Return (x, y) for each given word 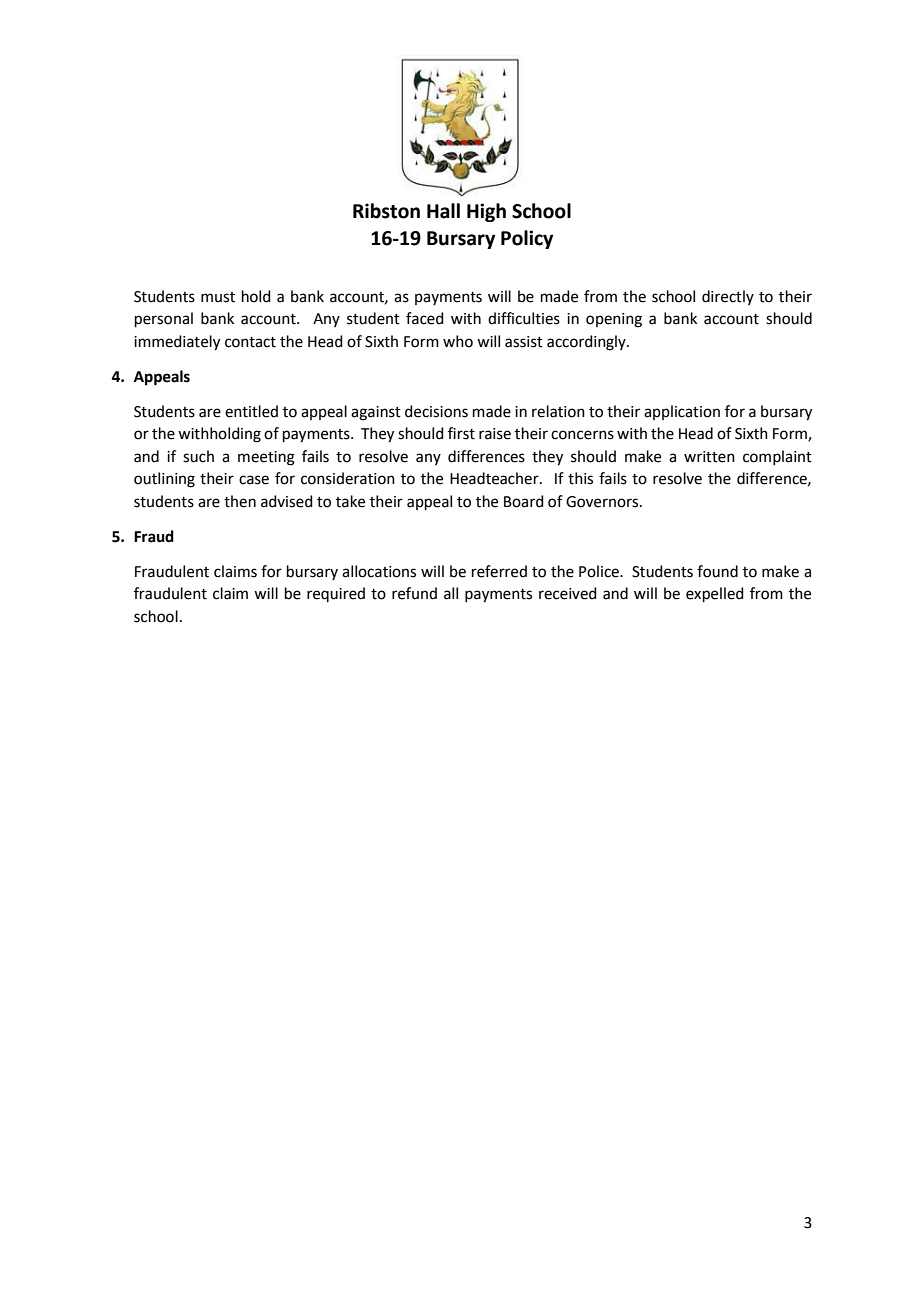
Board (524, 501)
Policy (527, 239)
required (336, 594)
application (682, 412)
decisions (436, 411)
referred (499, 571)
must (218, 297)
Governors (603, 502)
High (486, 212)
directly (728, 297)
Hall (443, 211)
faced (425, 318)
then (240, 501)
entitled (251, 411)
